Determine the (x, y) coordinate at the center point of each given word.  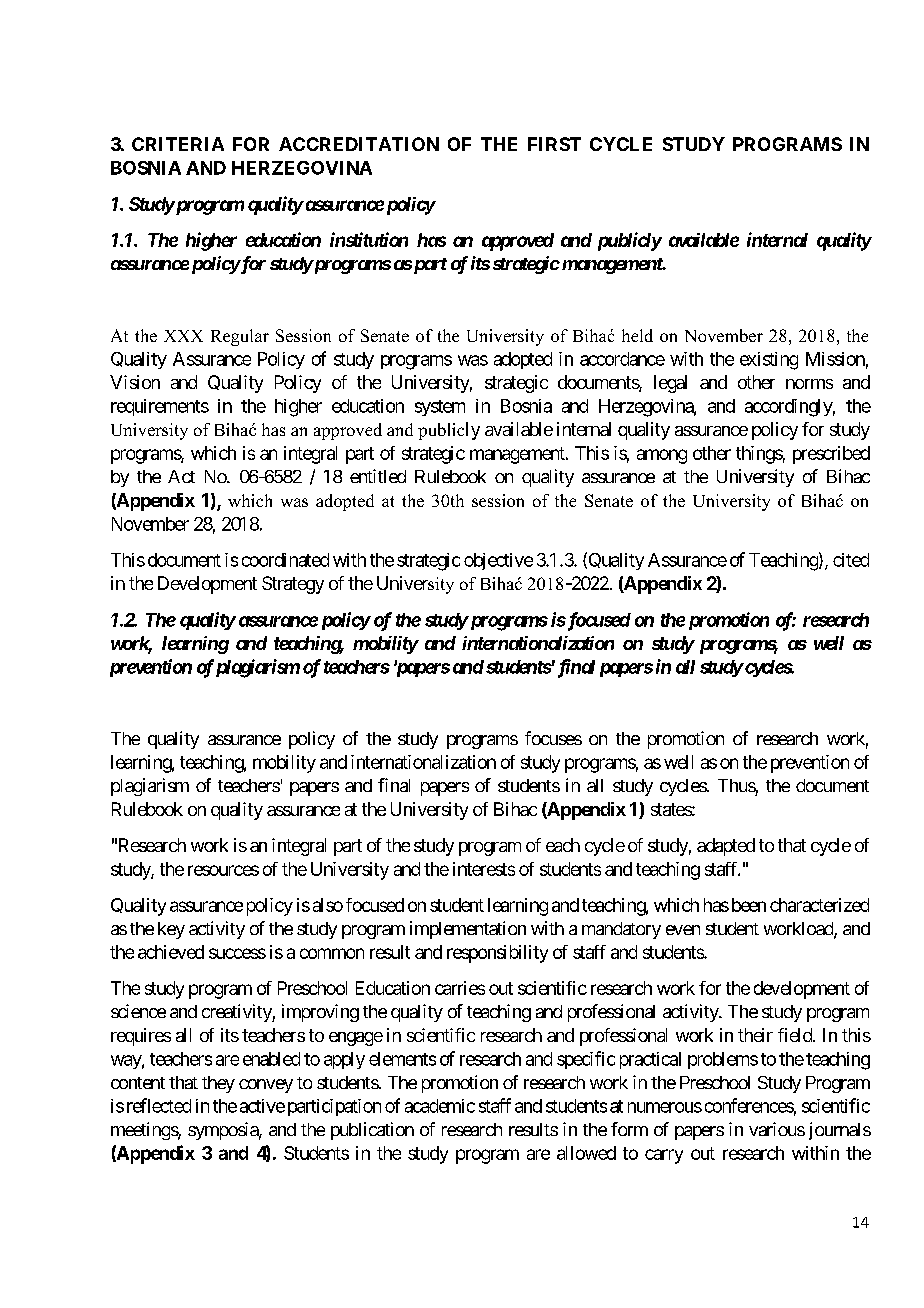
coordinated (285, 560)
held (637, 335)
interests (484, 869)
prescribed (831, 455)
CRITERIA (178, 144)
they (218, 1084)
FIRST (554, 144)
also (328, 905)
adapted (726, 847)
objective (498, 561)
